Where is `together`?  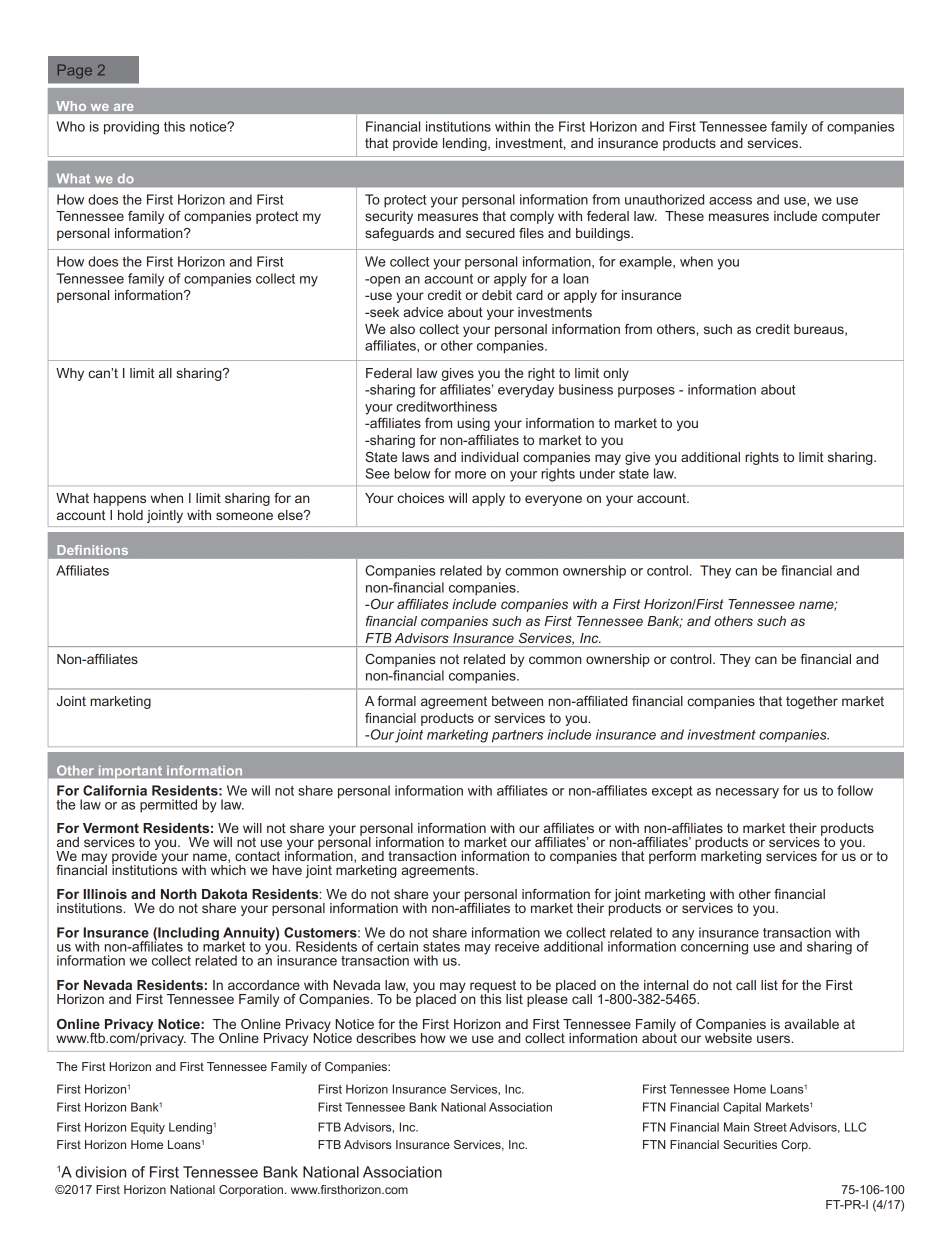
together is located at coordinates (812, 702).
